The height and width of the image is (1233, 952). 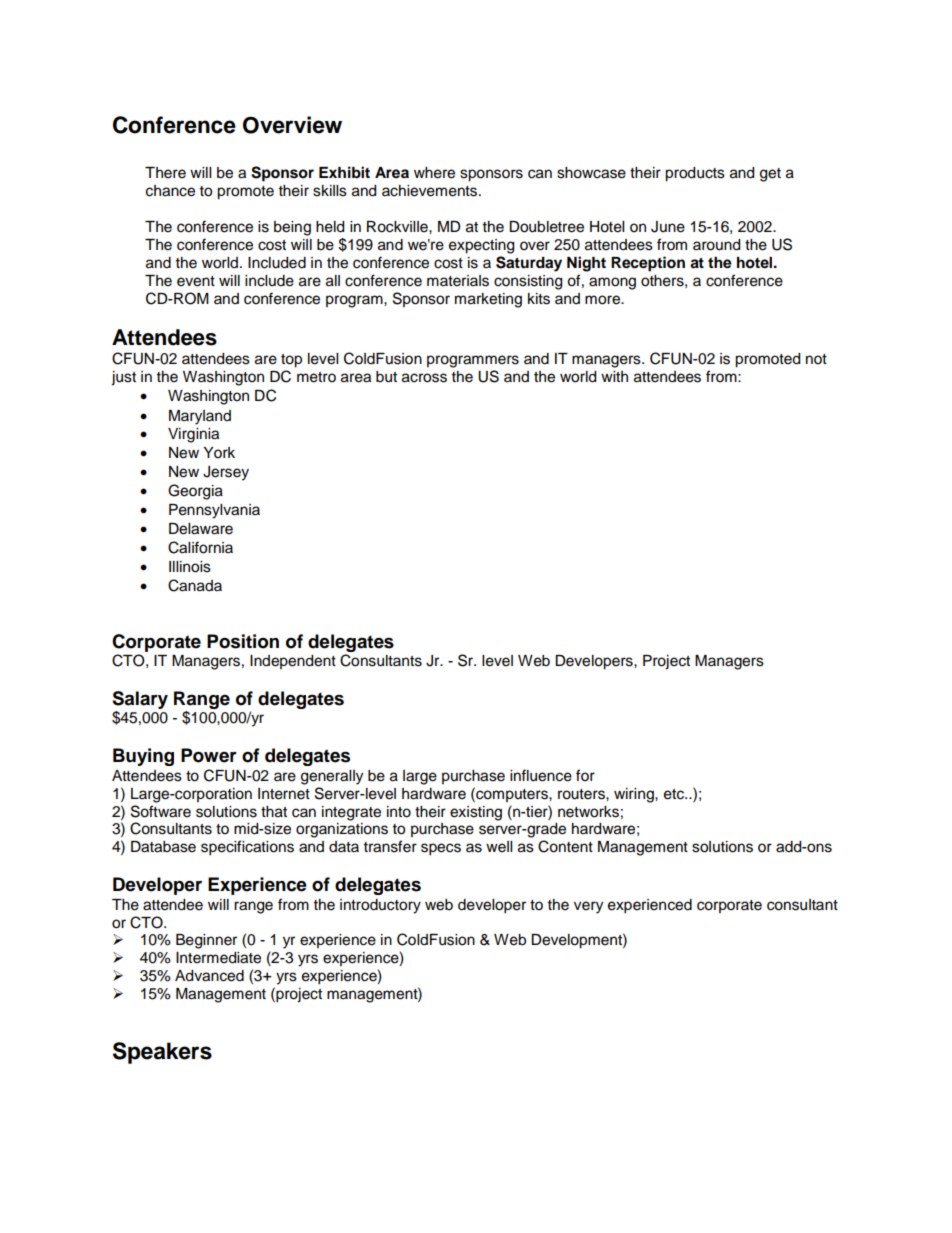 I want to click on achievements, so click(x=431, y=191).
